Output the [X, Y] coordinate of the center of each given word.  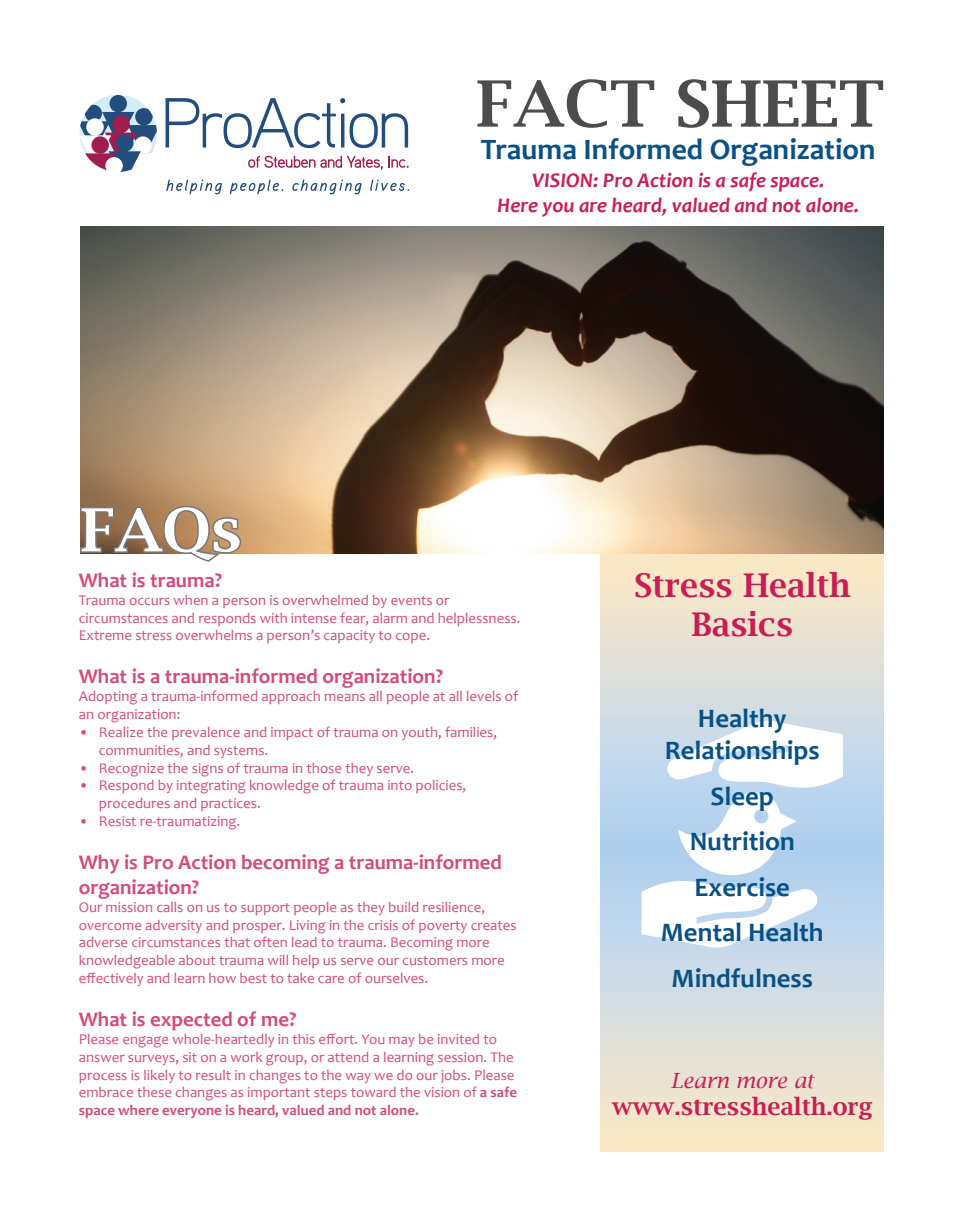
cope [412, 638]
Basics [742, 624]
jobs [455, 1076]
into [400, 785]
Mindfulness [742, 978]
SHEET [780, 103]
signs [207, 770]
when [191, 600]
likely [159, 1076]
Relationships [742, 752]
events [411, 600]
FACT [565, 103]
